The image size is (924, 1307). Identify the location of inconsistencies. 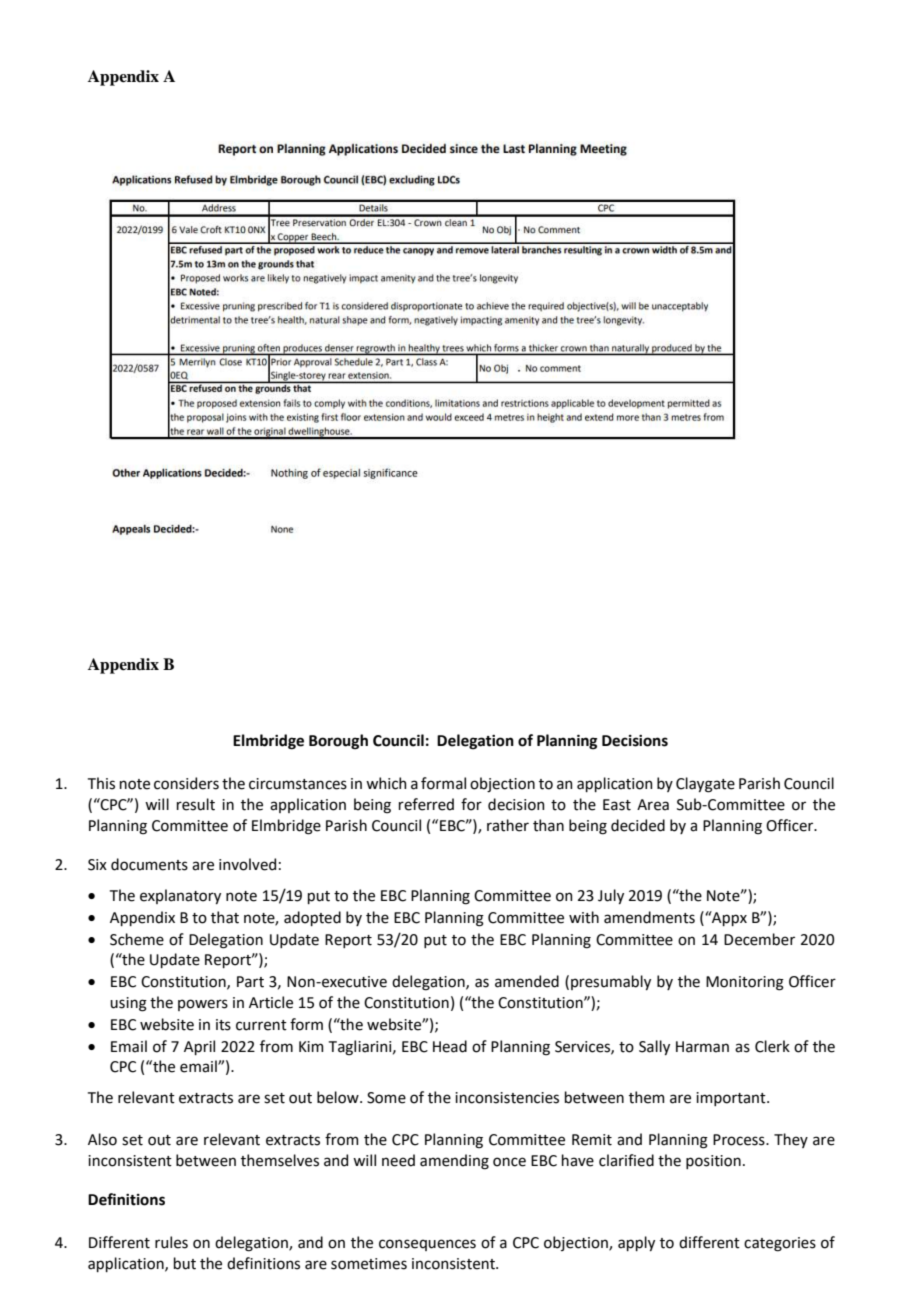
(507, 1098).
